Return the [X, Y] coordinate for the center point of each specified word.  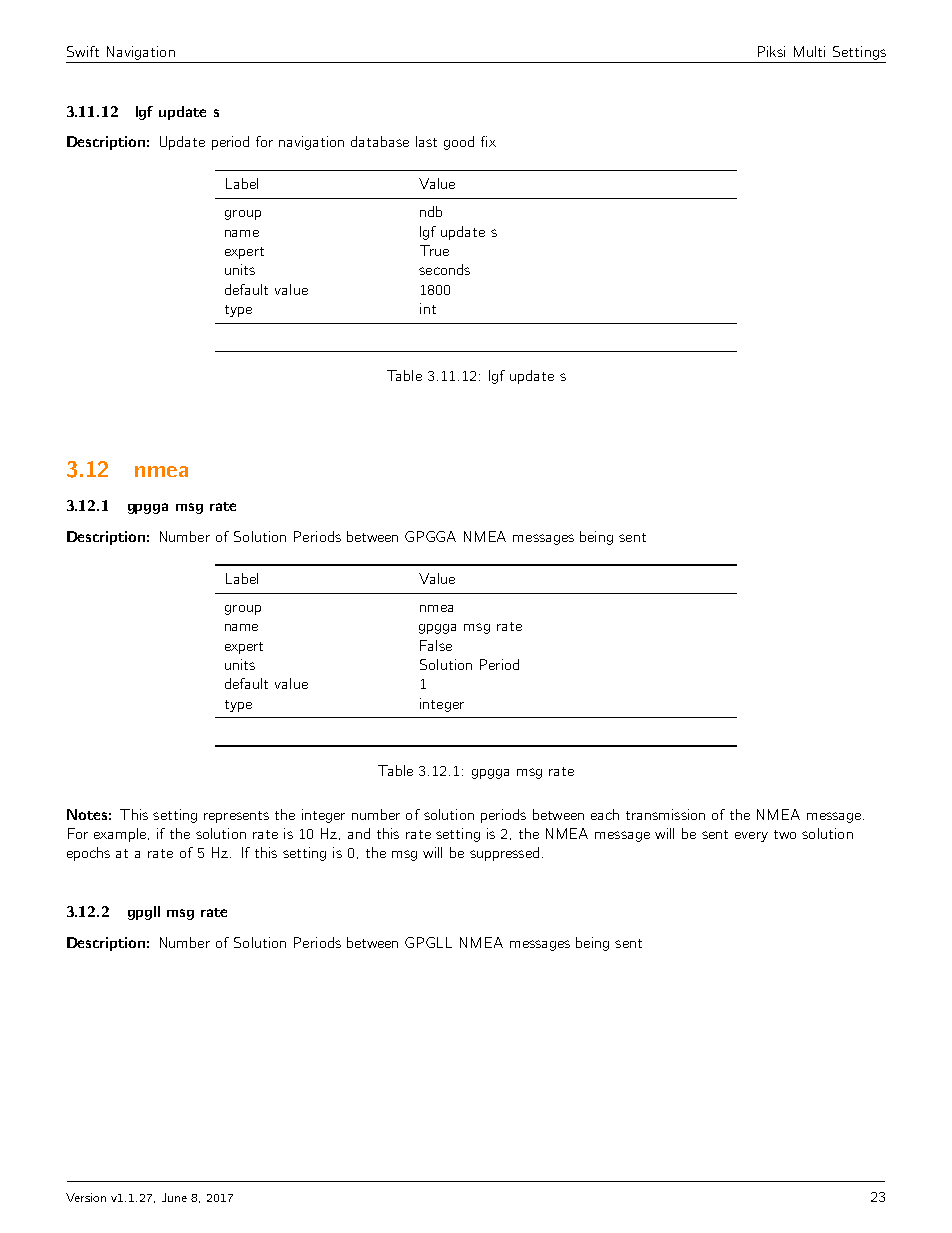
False [436, 645]
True [434, 250]
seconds [444, 269]
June [174, 1197]
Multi [809, 51]
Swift [83, 51]
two [785, 834]
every [751, 837]
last [426, 141]
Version [86, 1197]
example [120, 835]
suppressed [504, 854]
